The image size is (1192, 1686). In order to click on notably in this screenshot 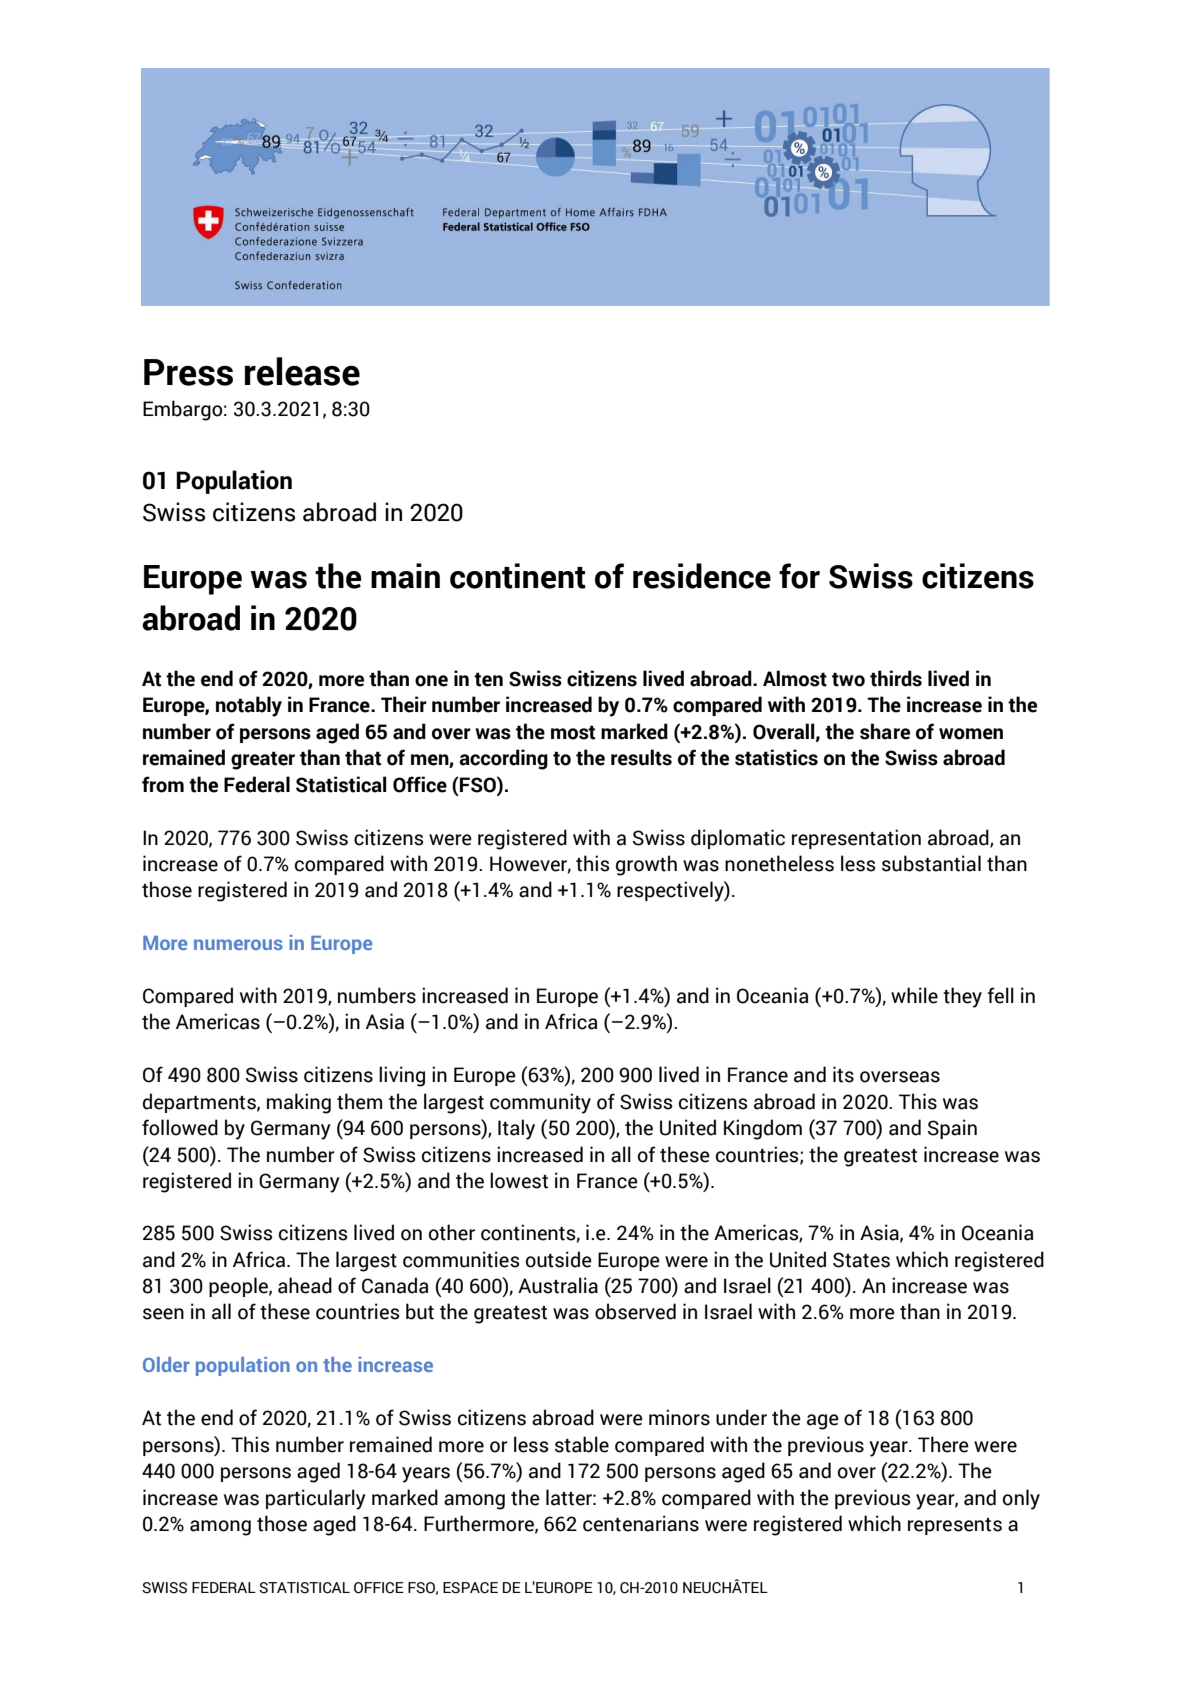, I will do `click(249, 706)`.
